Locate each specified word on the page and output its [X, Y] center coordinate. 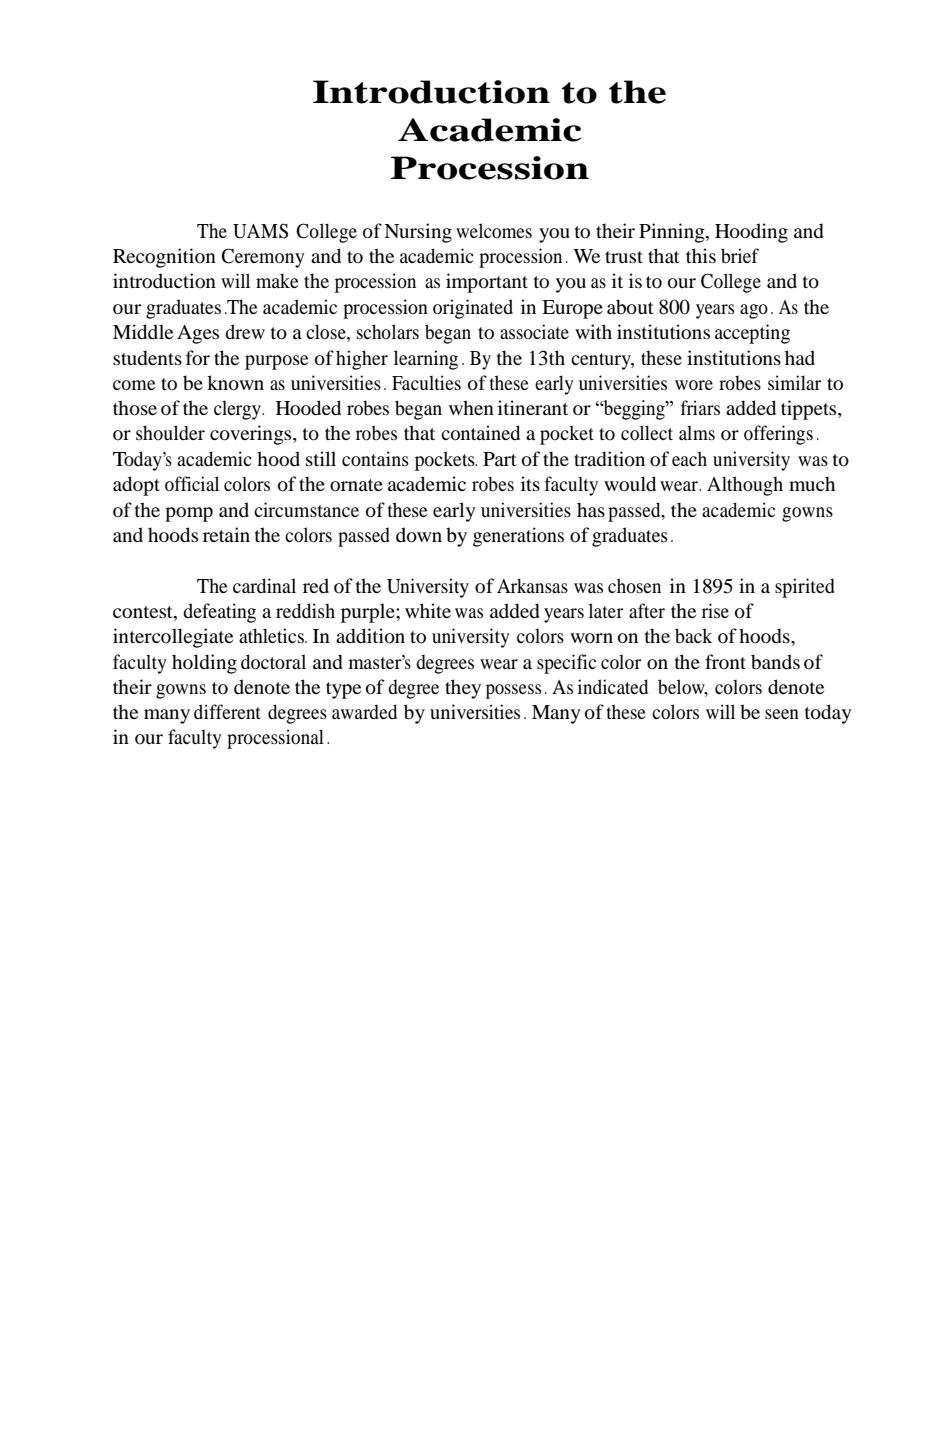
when [471, 407]
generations [518, 537]
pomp [189, 514]
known [235, 383]
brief [740, 256]
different [227, 712]
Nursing [418, 233]
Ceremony [263, 258]
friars [700, 407]
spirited [805, 588]
